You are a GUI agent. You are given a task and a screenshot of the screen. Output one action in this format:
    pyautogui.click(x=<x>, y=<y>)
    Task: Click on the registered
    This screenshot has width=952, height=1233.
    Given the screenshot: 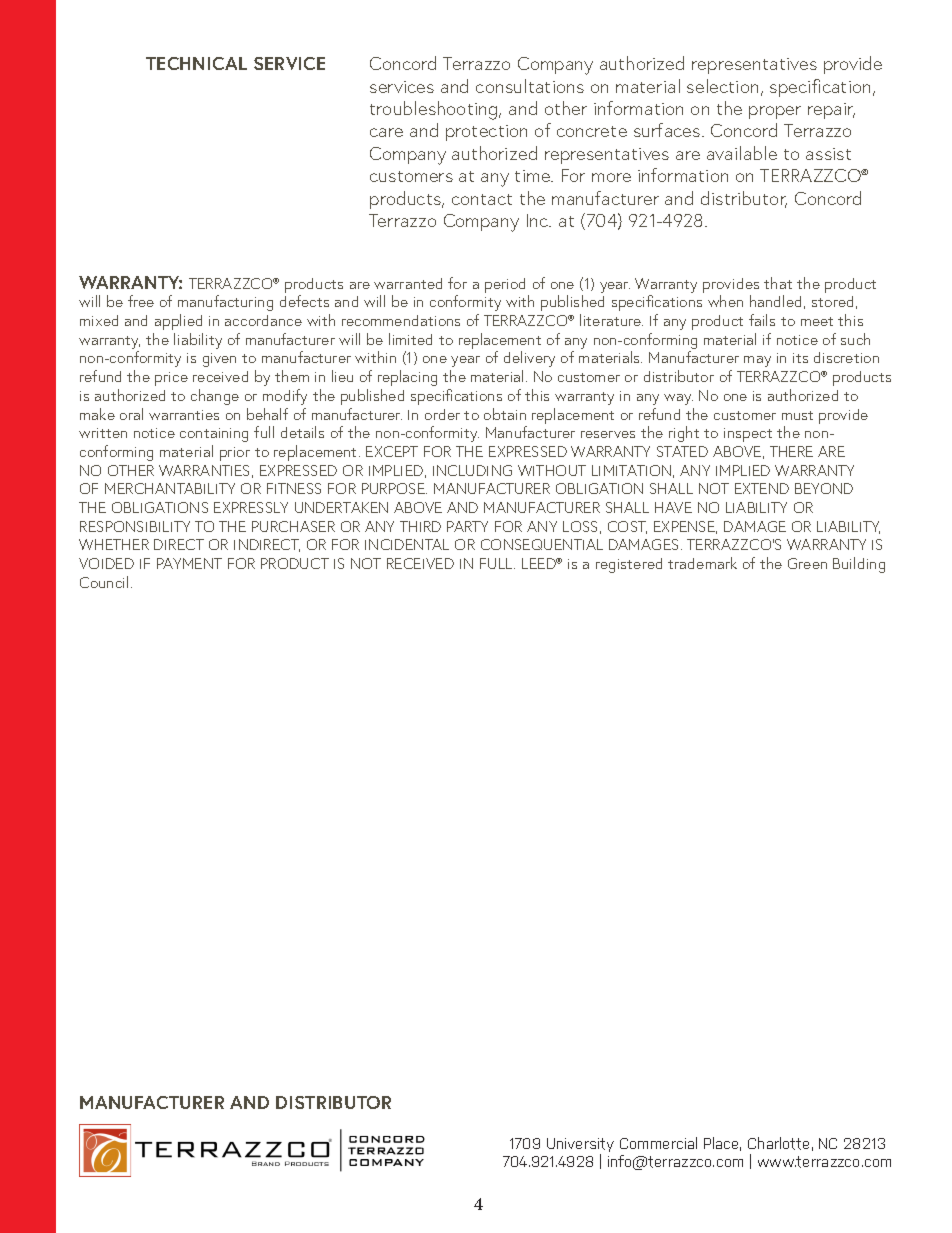 What is the action you would take?
    pyautogui.click(x=629, y=565)
